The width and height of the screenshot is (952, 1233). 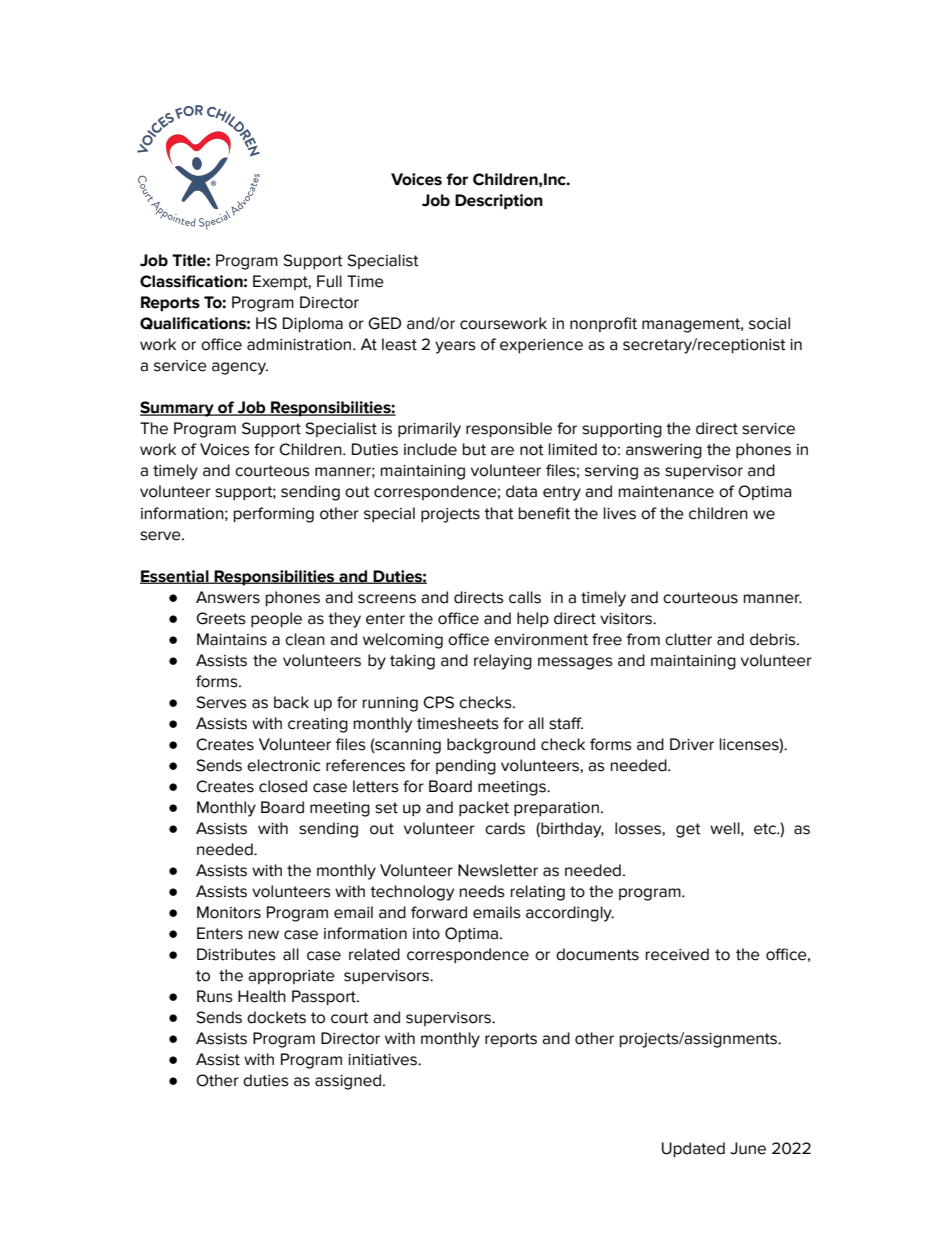 What do you see at coordinates (329, 281) in the screenshot?
I see `Full` at bounding box center [329, 281].
